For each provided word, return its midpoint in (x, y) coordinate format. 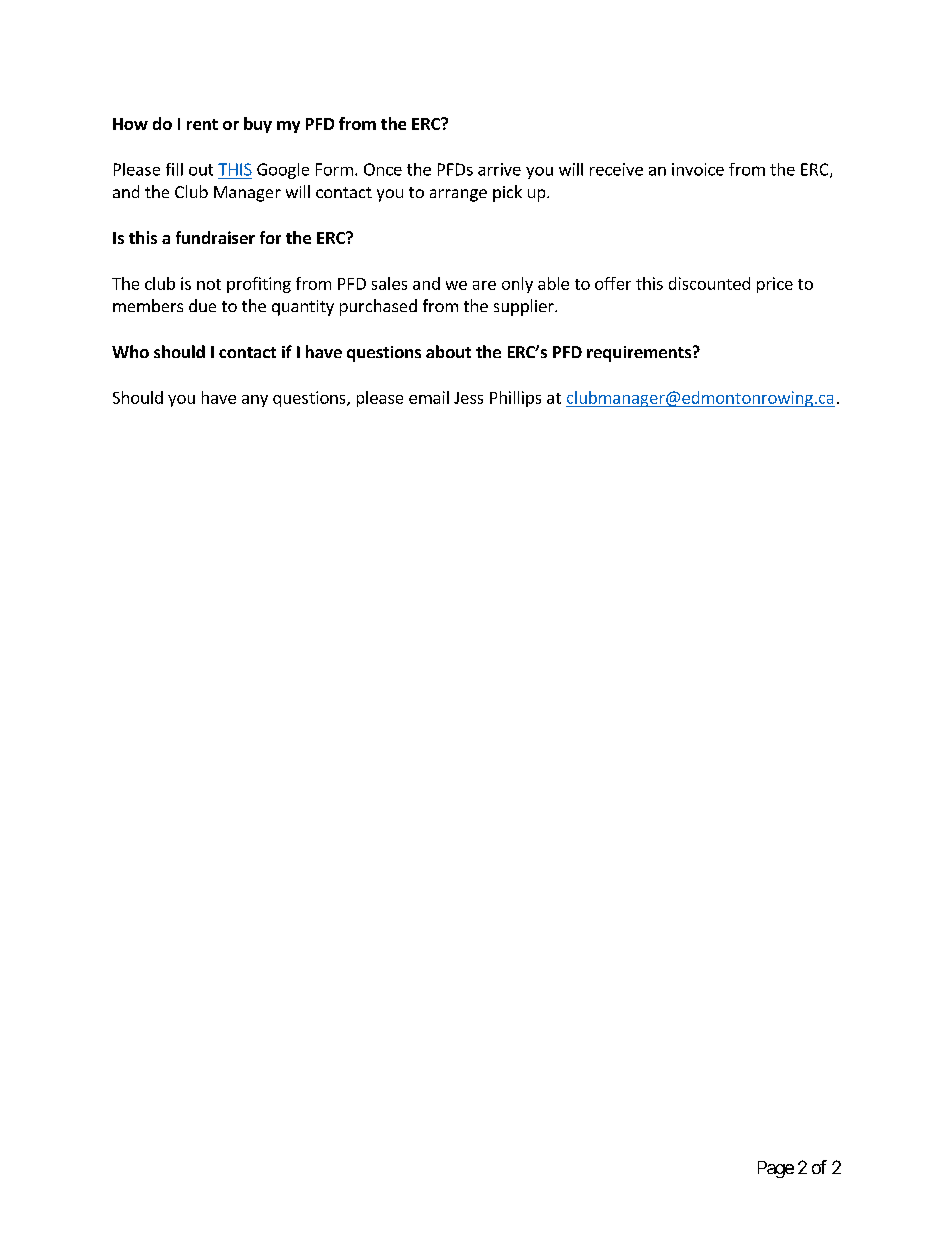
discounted (709, 283)
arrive (499, 169)
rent (202, 124)
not (209, 284)
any (255, 401)
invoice (698, 169)
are (484, 285)
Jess (468, 398)
